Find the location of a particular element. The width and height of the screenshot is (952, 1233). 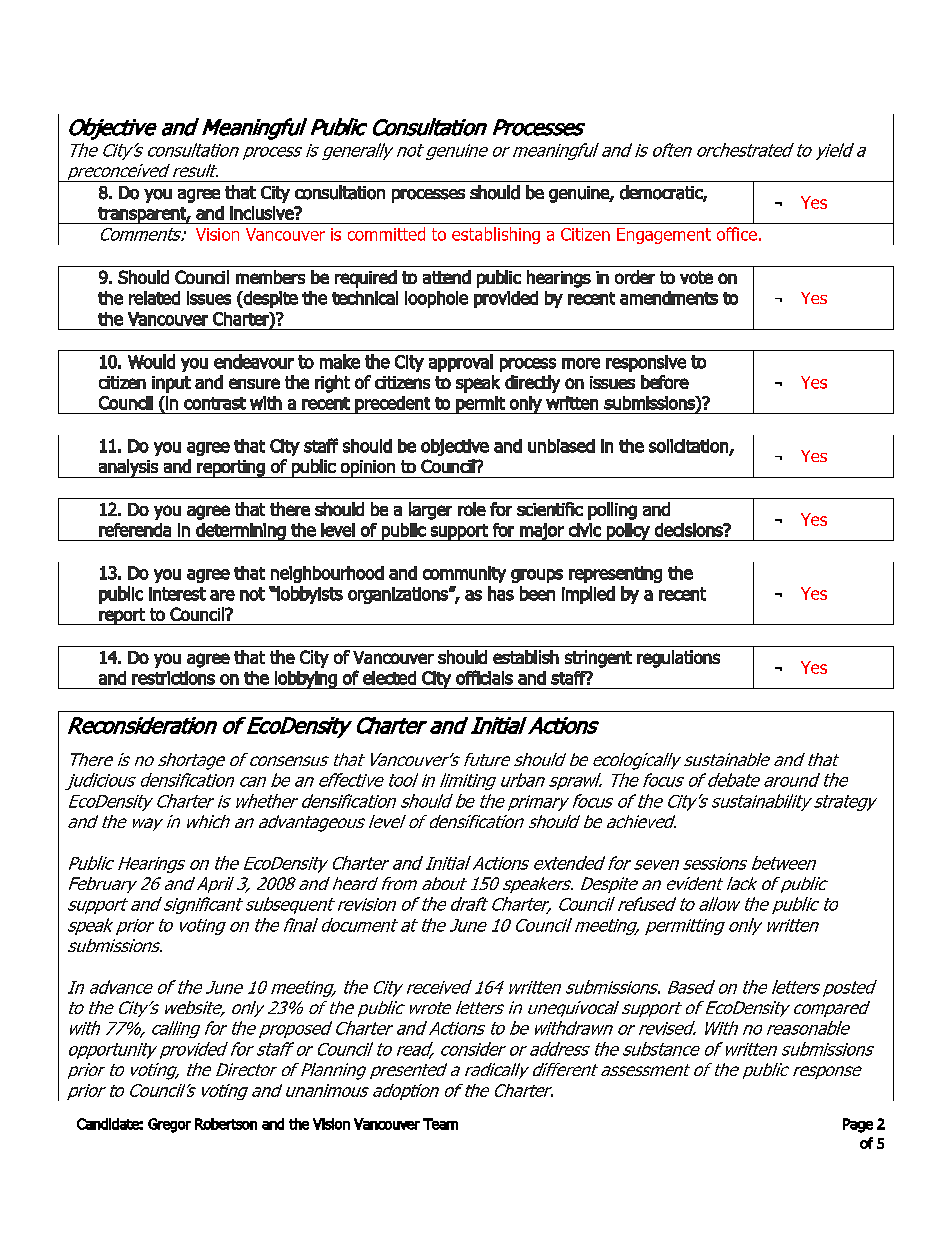

Robertson is located at coordinates (226, 1124).
